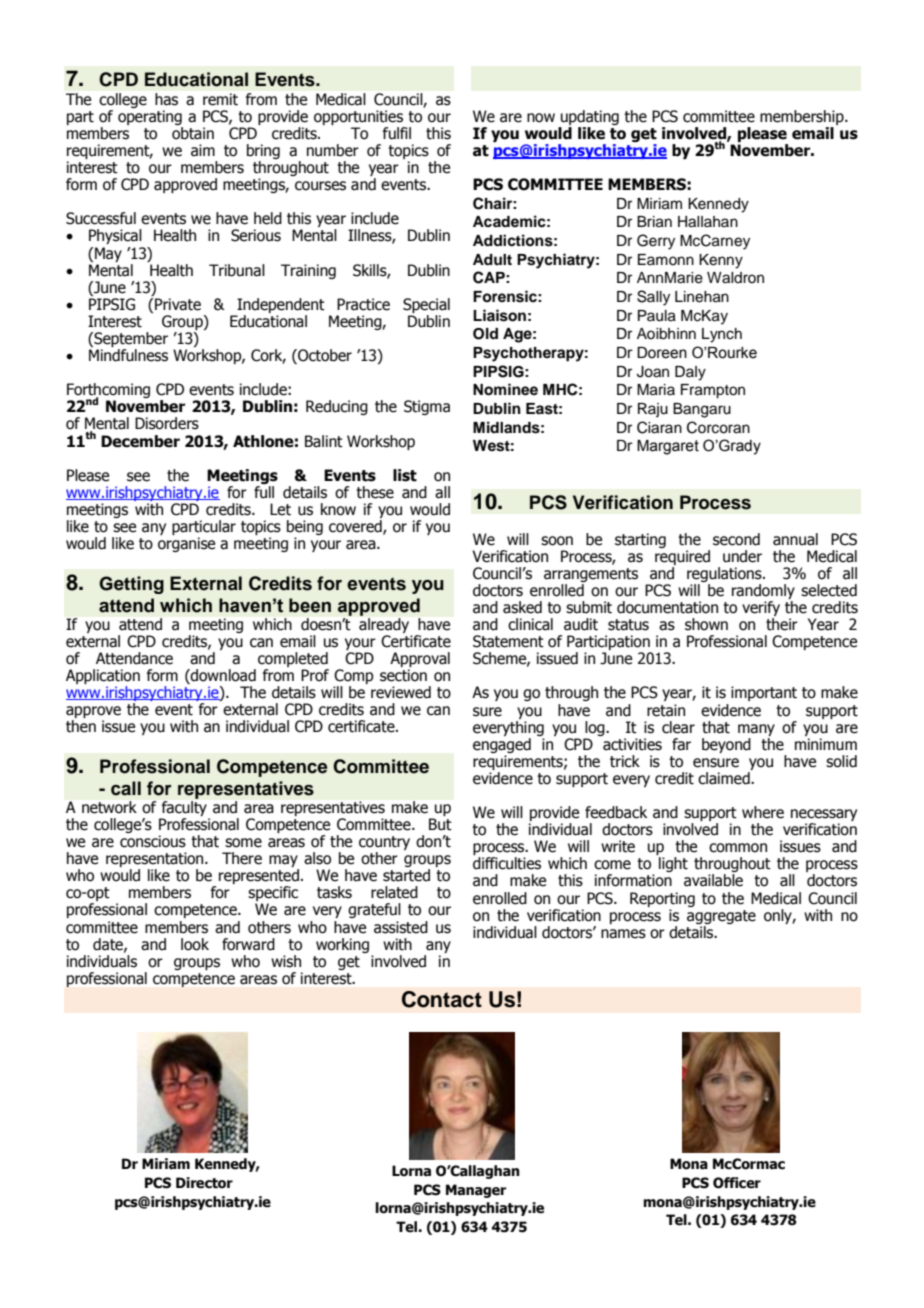 The height and width of the document is (1308, 924). Describe the element at coordinates (222, 676) in the document. I see `download` at that location.
